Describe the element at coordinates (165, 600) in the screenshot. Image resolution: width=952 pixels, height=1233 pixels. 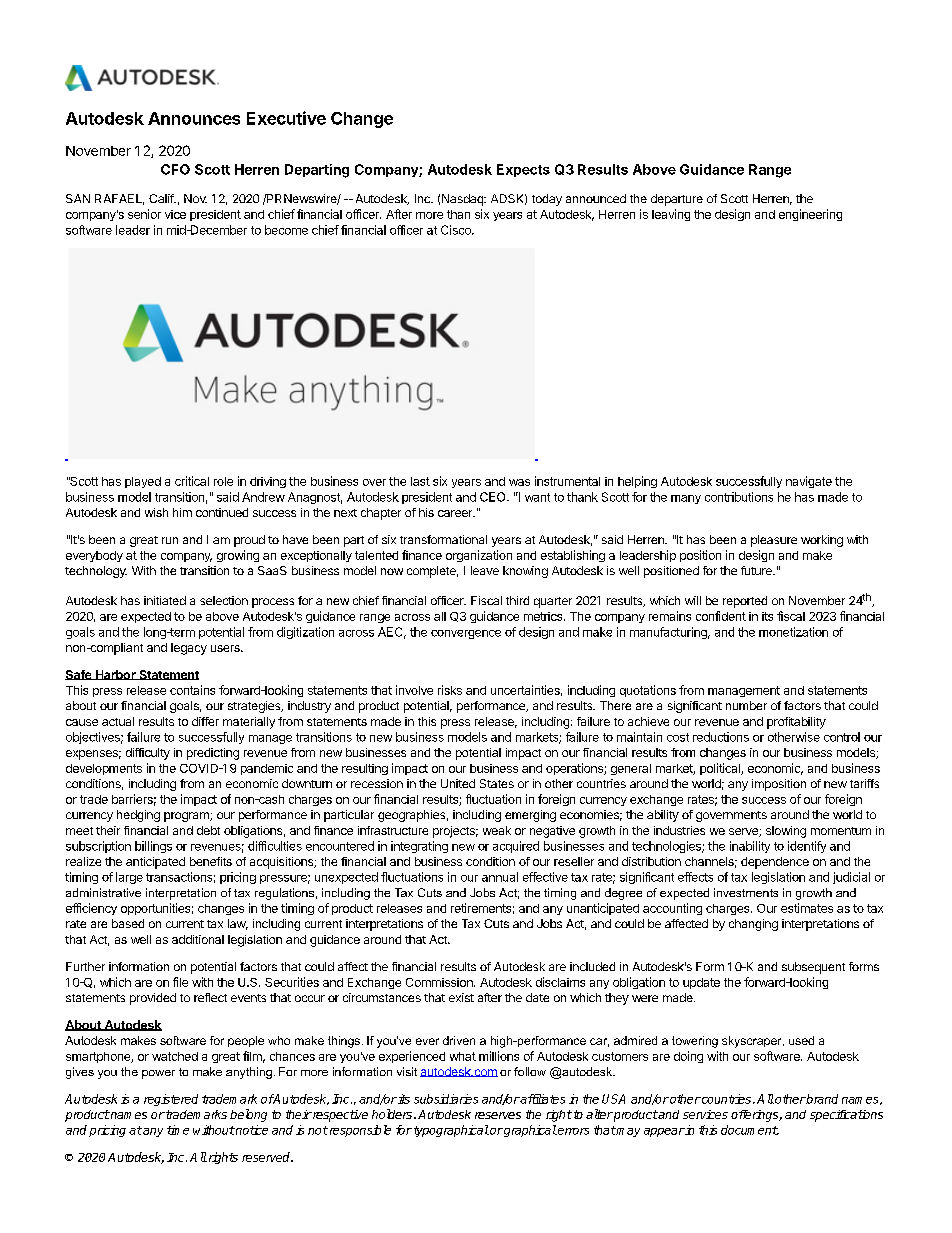
I see `initiated` at that location.
